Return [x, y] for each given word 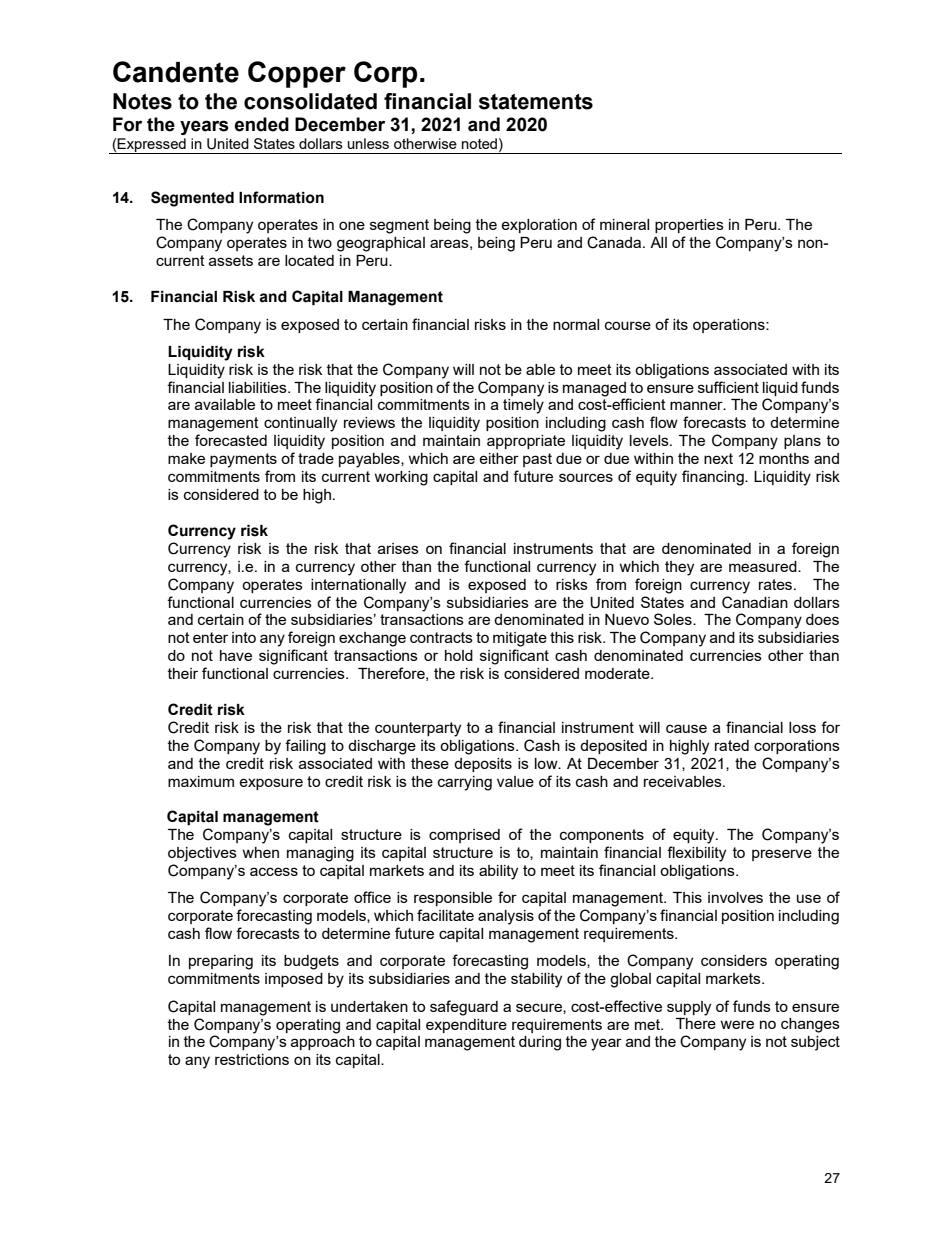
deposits [483, 765]
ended [262, 124]
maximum [201, 781]
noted [479, 143]
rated [732, 745]
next [718, 458]
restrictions [252, 1059]
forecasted [231, 440]
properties [689, 226]
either [499, 458]
